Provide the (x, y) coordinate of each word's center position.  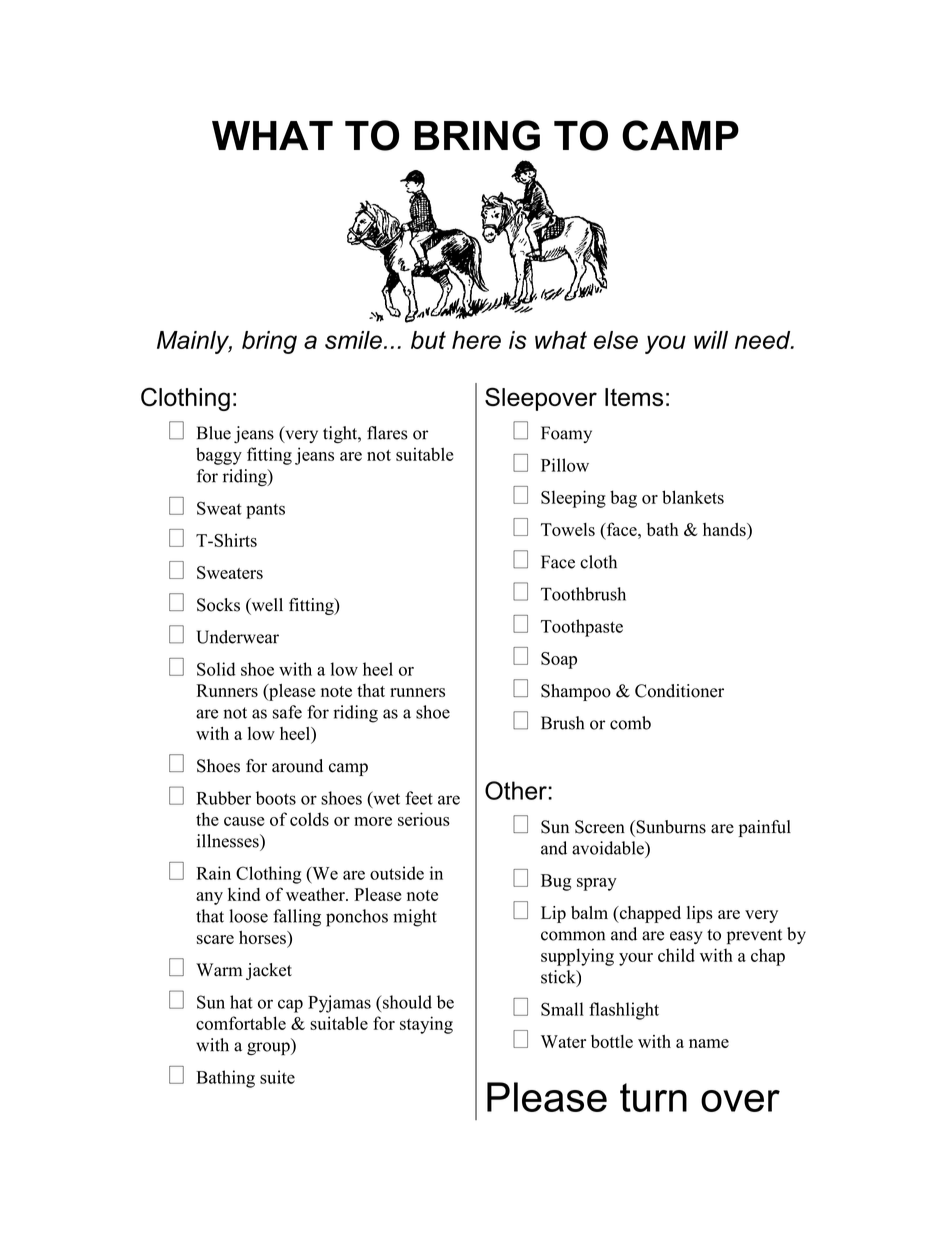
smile (353, 340)
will (711, 340)
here (476, 340)
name (709, 1043)
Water (563, 1041)
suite (277, 1077)
